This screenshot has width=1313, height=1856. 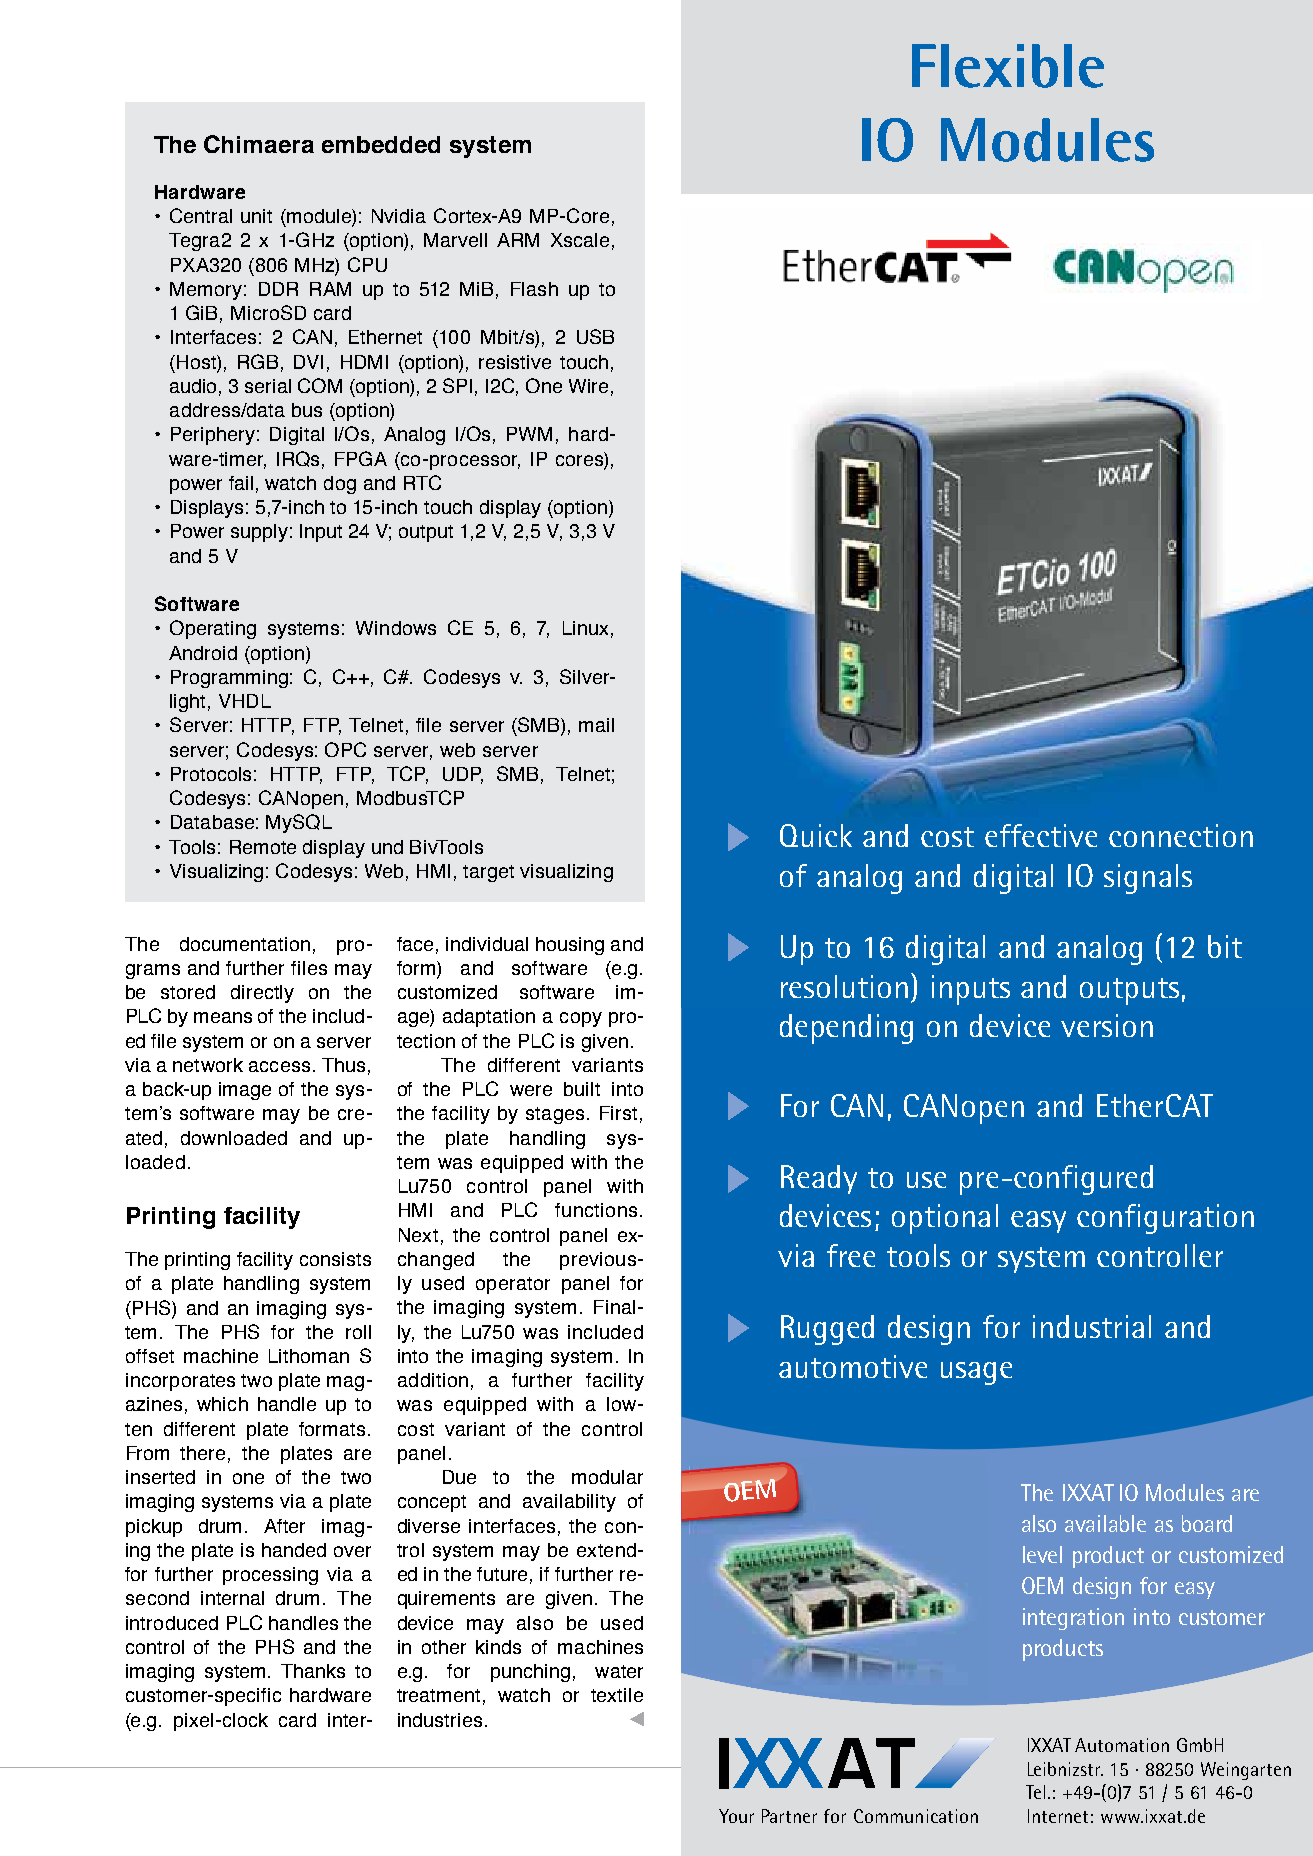 What do you see at coordinates (381, 144) in the screenshot?
I see `embedded` at bounding box center [381, 144].
